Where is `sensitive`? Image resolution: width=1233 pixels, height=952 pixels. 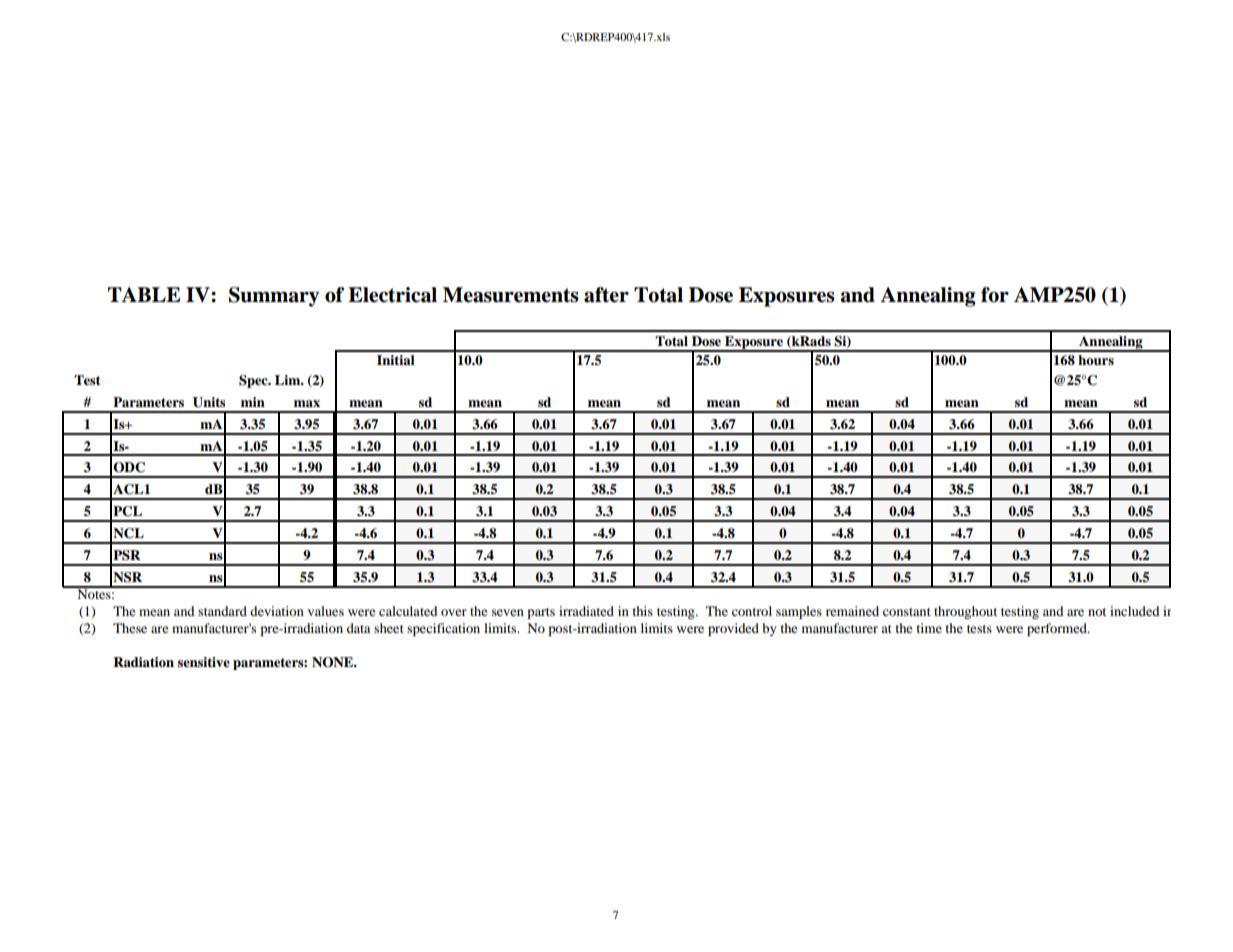 sensitive is located at coordinates (204, 662).
